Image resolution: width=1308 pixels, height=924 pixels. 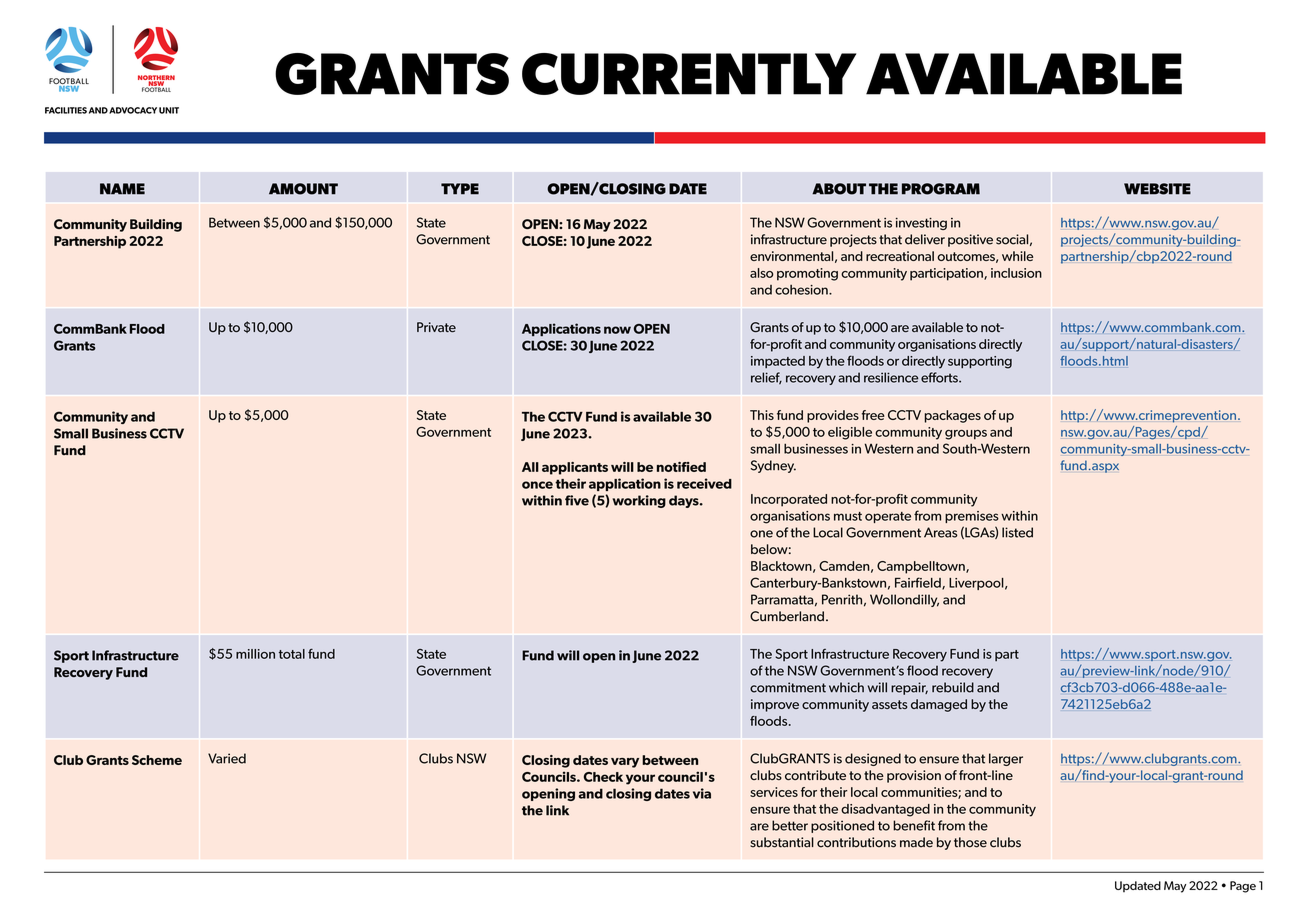 I want to click on inclusion, so click(x=1016, y=273).
